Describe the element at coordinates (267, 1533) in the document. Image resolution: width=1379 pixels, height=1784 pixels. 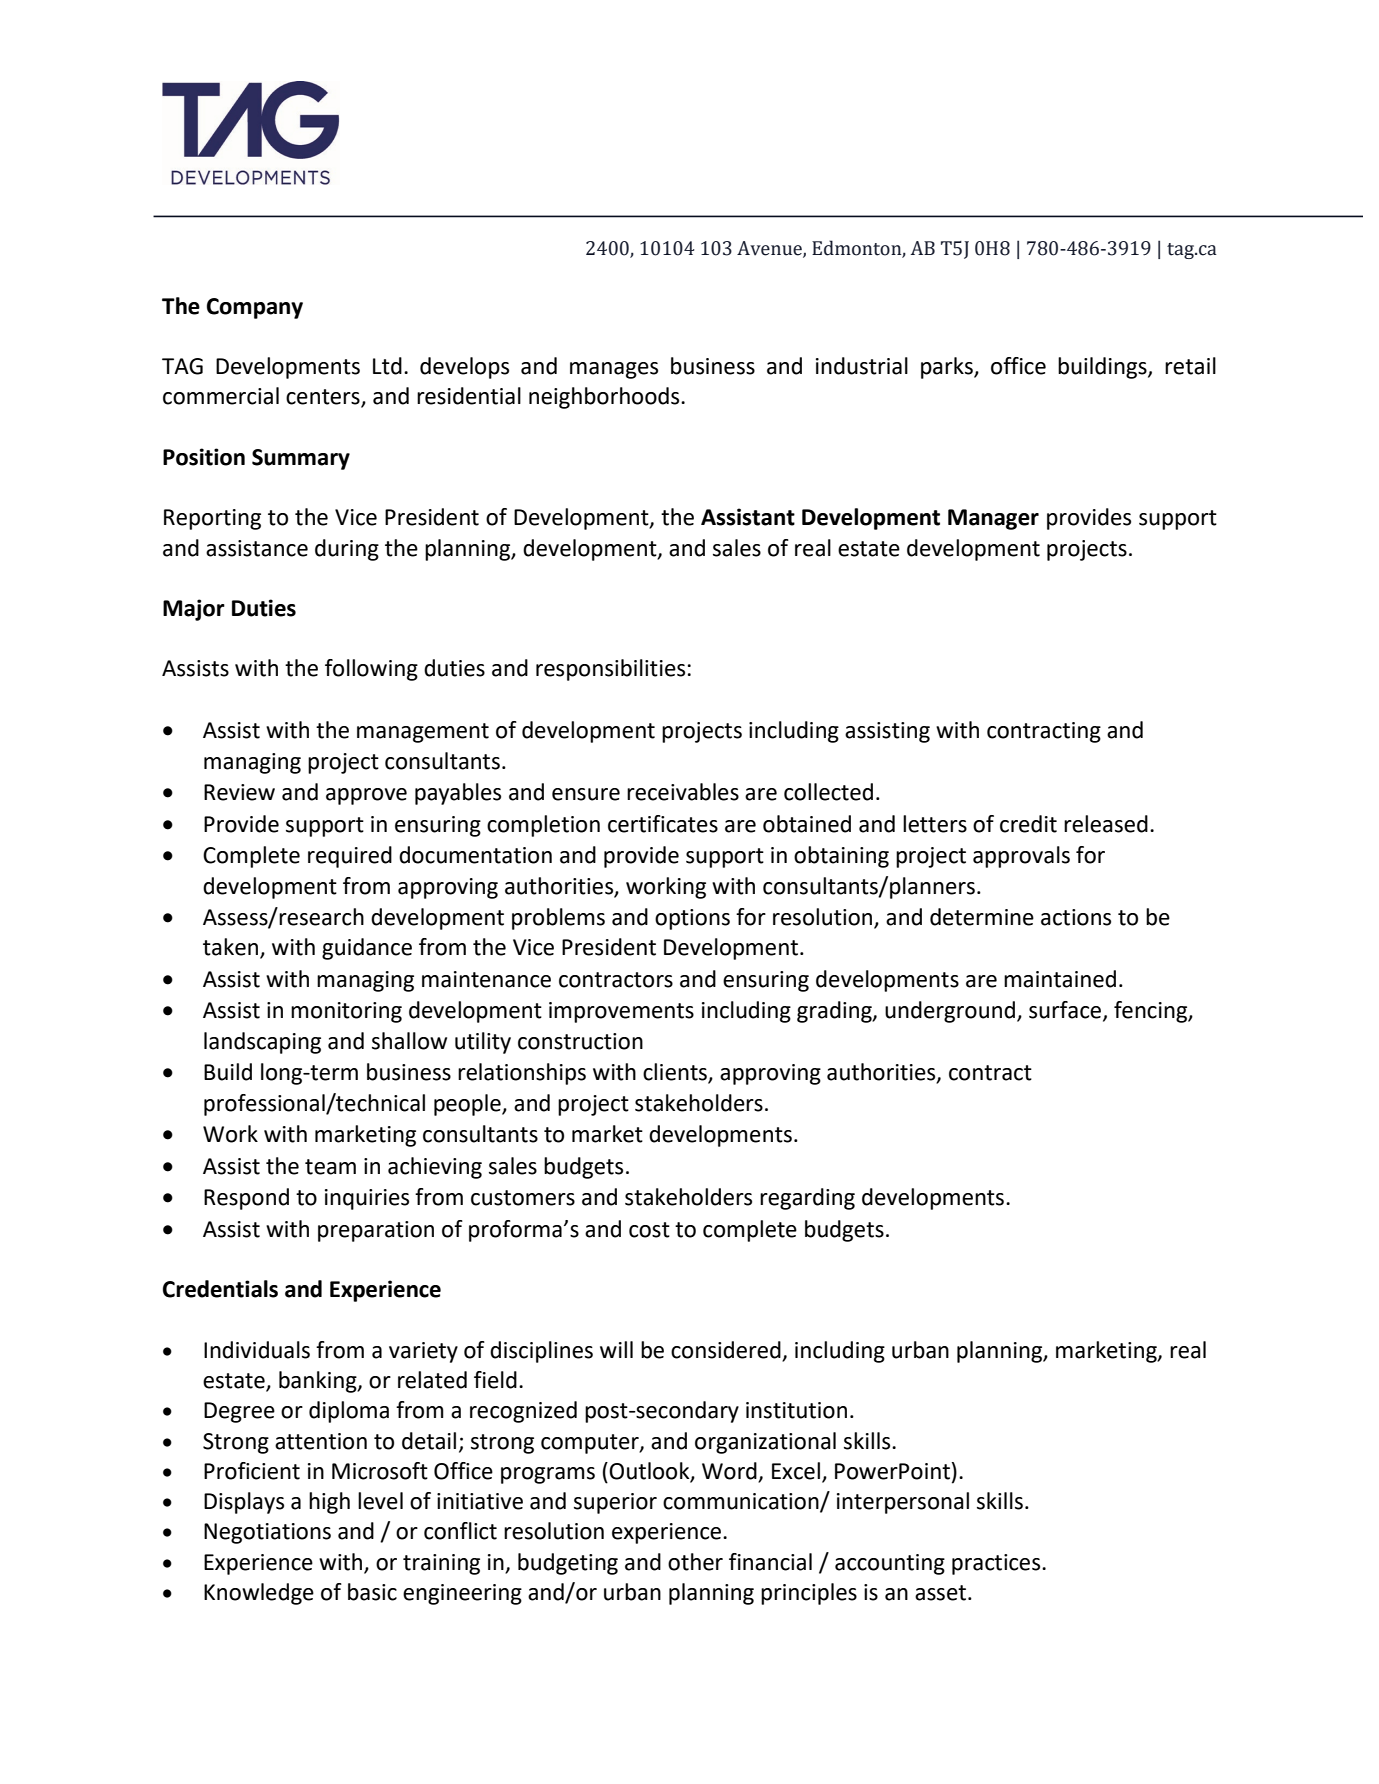
I see `Negotiations` at that location.
